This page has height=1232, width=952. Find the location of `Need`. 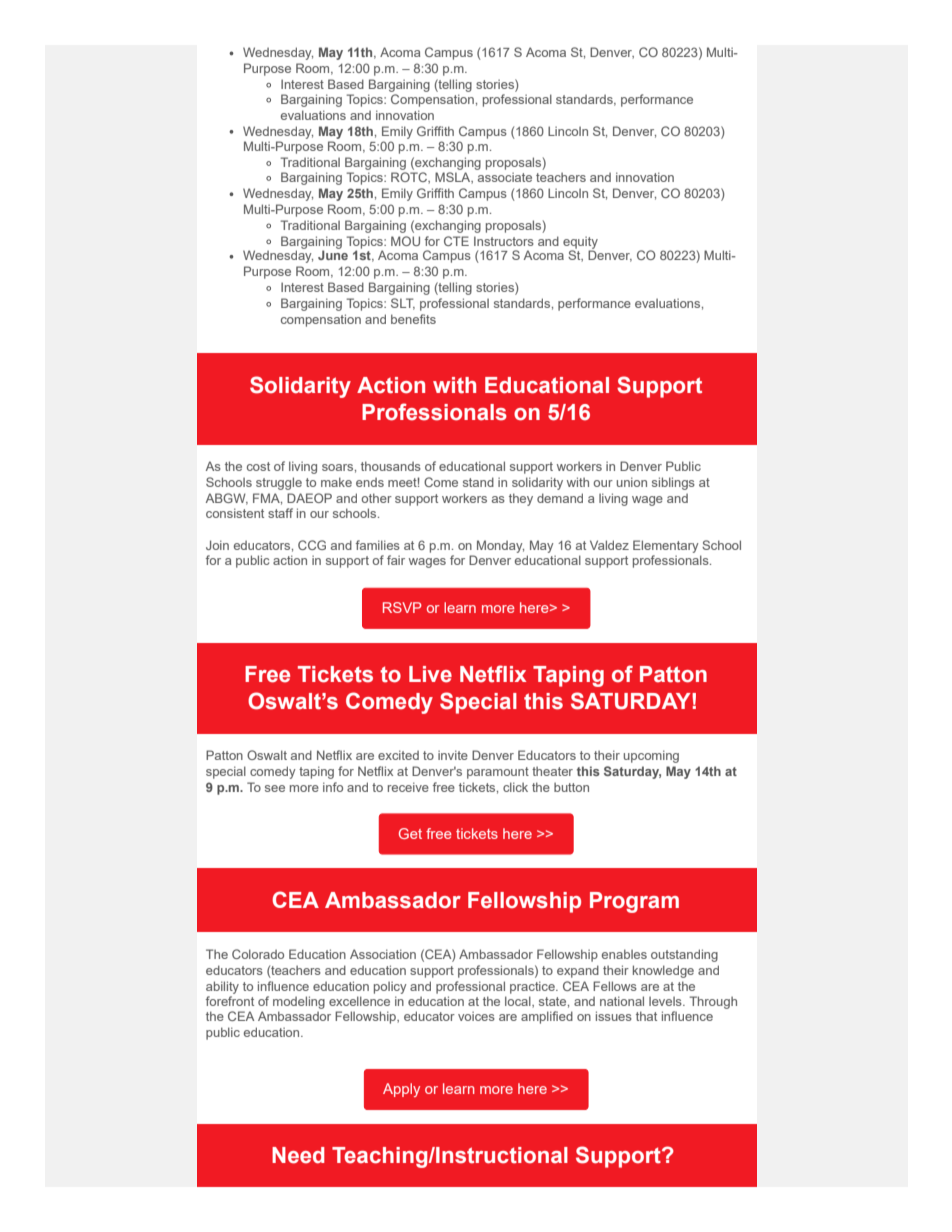

Need is located at coordinates (298, 1155).
